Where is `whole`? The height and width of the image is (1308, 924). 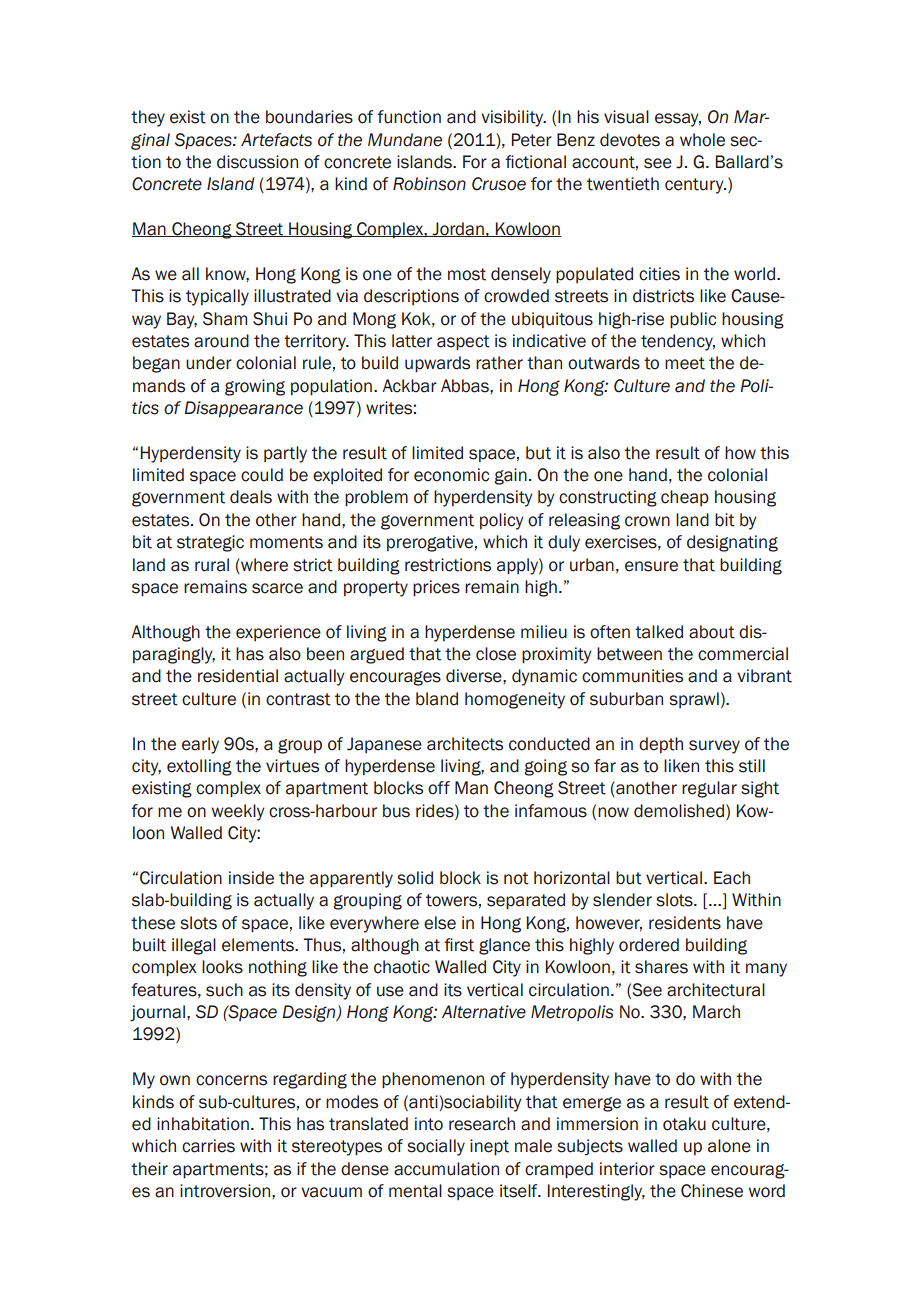 whole is located at coordinates (702, 140).
